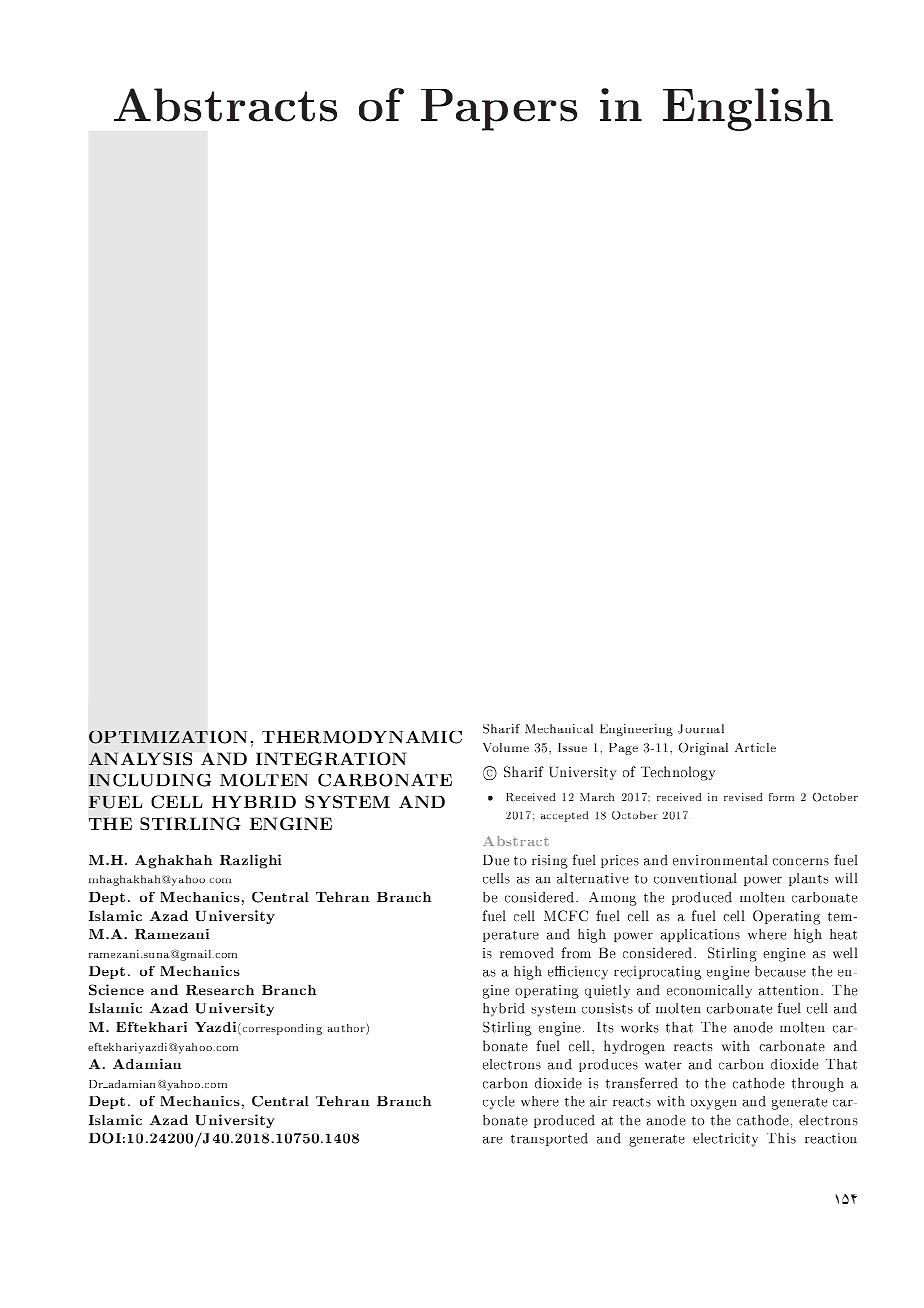  Describe the element at coordinates (748, 109) in the page. I see `English` at that location.
